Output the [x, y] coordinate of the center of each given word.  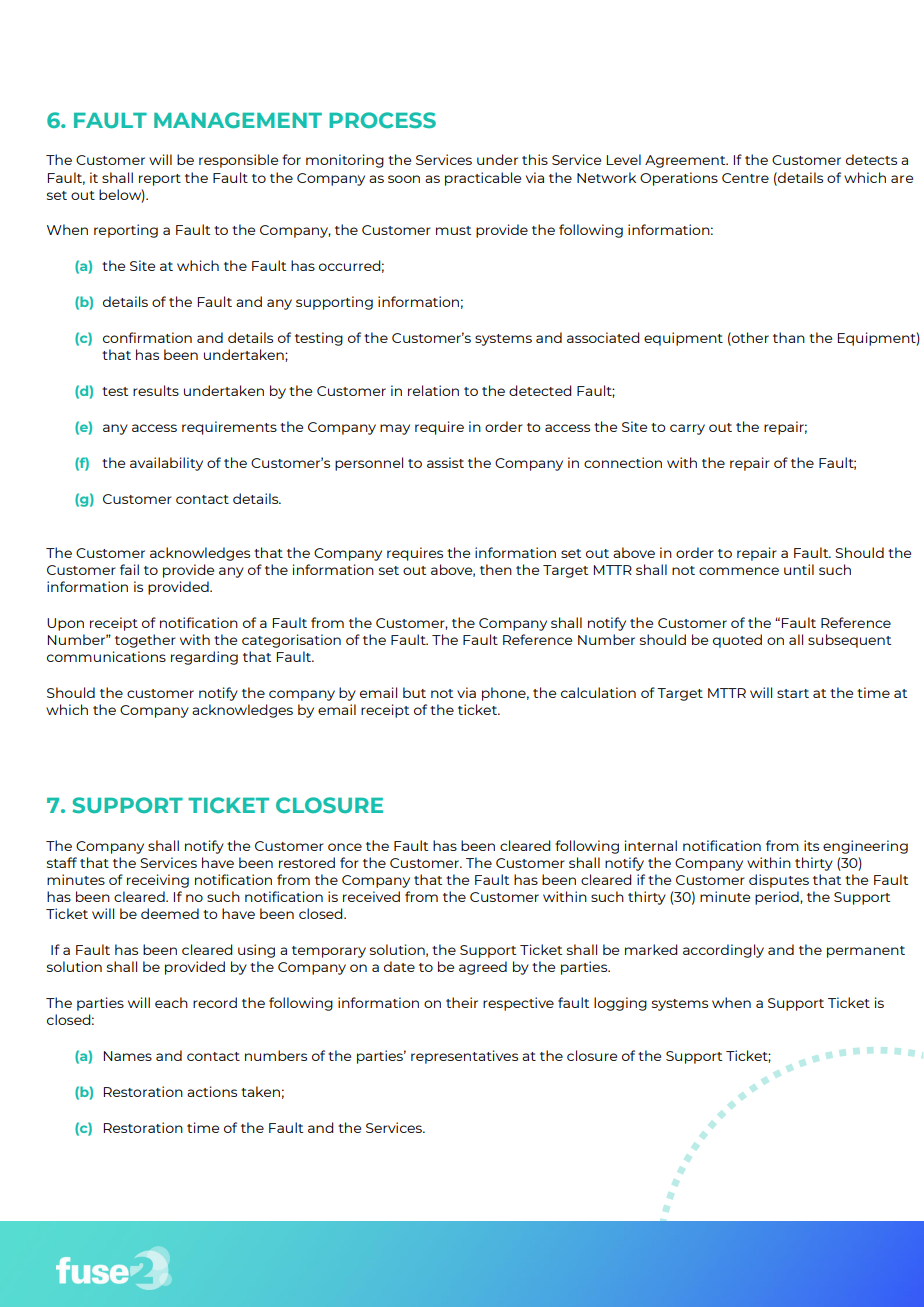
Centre [745, 178]
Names [128, 1056]
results [156, 390]
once [345, 847]
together [145, 641]
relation [433, 390]
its [811, 845]
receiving [158, 881]
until [799, 569]
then [496, 569]
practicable [483, 179]
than [789, 337]
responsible [238, 161]
